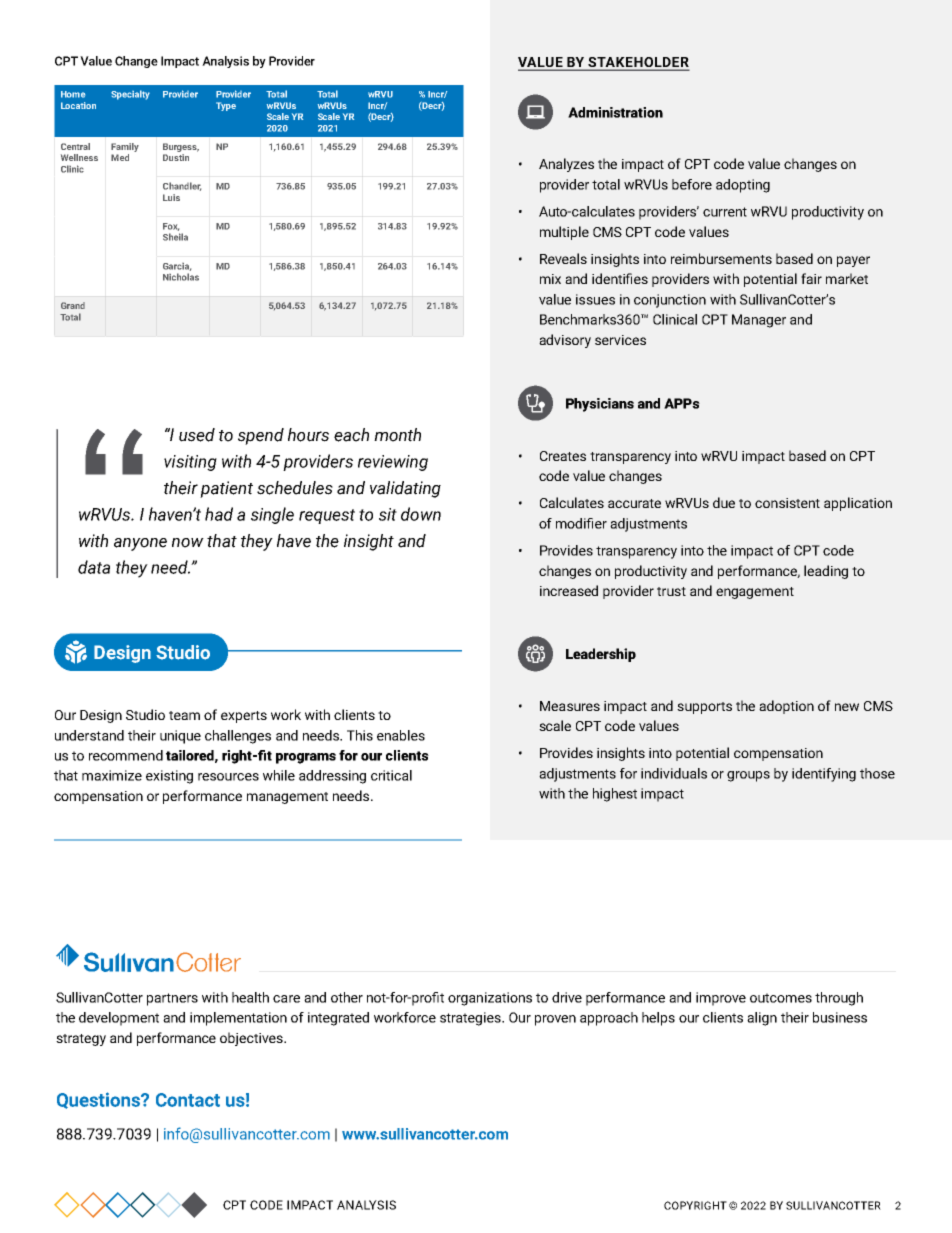 The image size is (952, 1233). What do you see at coordinates (566, 165) in the page?
I see `Analyzes` at bounding box center [566, 165].
